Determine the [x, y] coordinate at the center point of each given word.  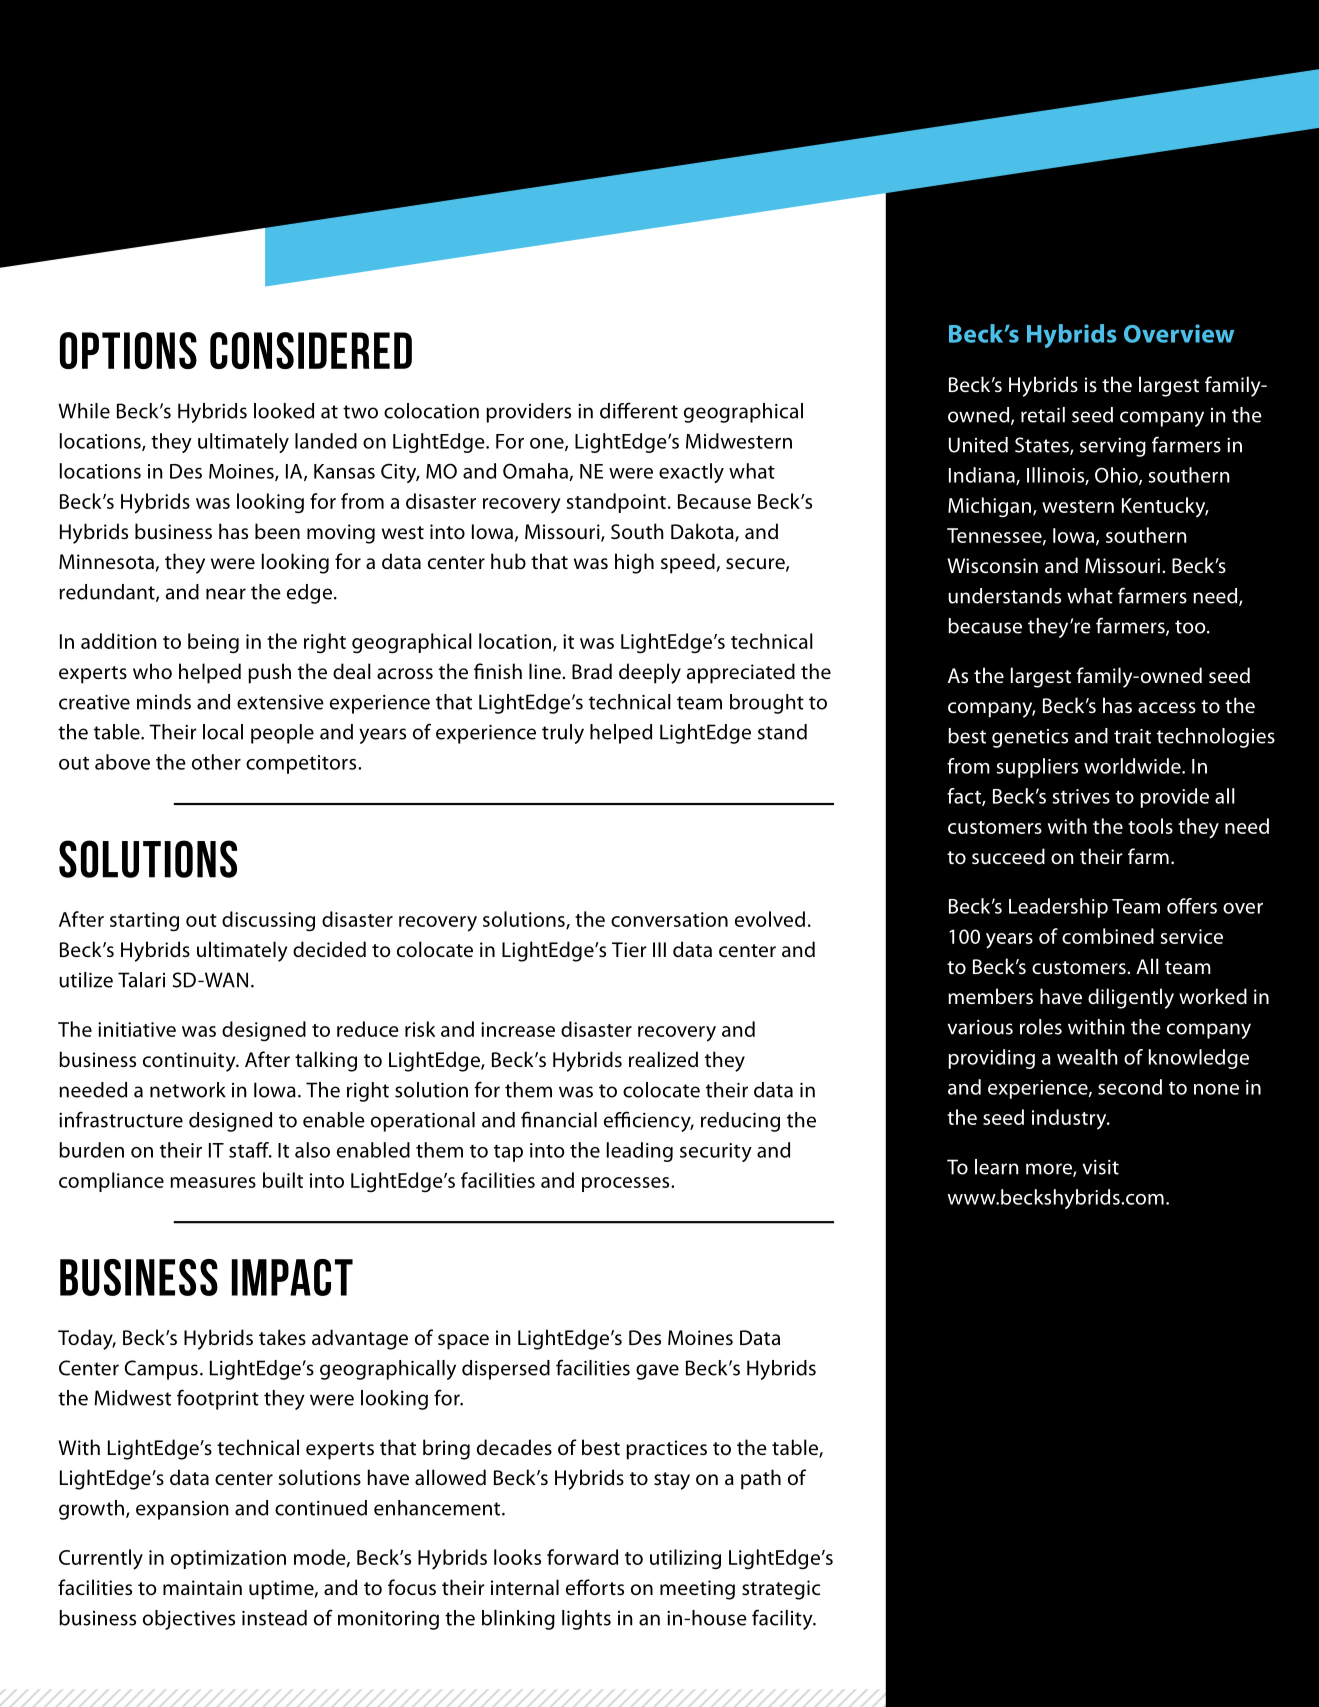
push [269, 673]
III [659, 949]
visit [1100, 1167]
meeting [697, 1590]
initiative [137, 1029]
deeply [650, 673]
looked [284, 411]
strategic [781, 1590]
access [1167, 707]
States [1043, 446]
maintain [202, 1587]
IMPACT [292, 1277]
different [639, 410]
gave [657, 1372]
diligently [1131, 998]
